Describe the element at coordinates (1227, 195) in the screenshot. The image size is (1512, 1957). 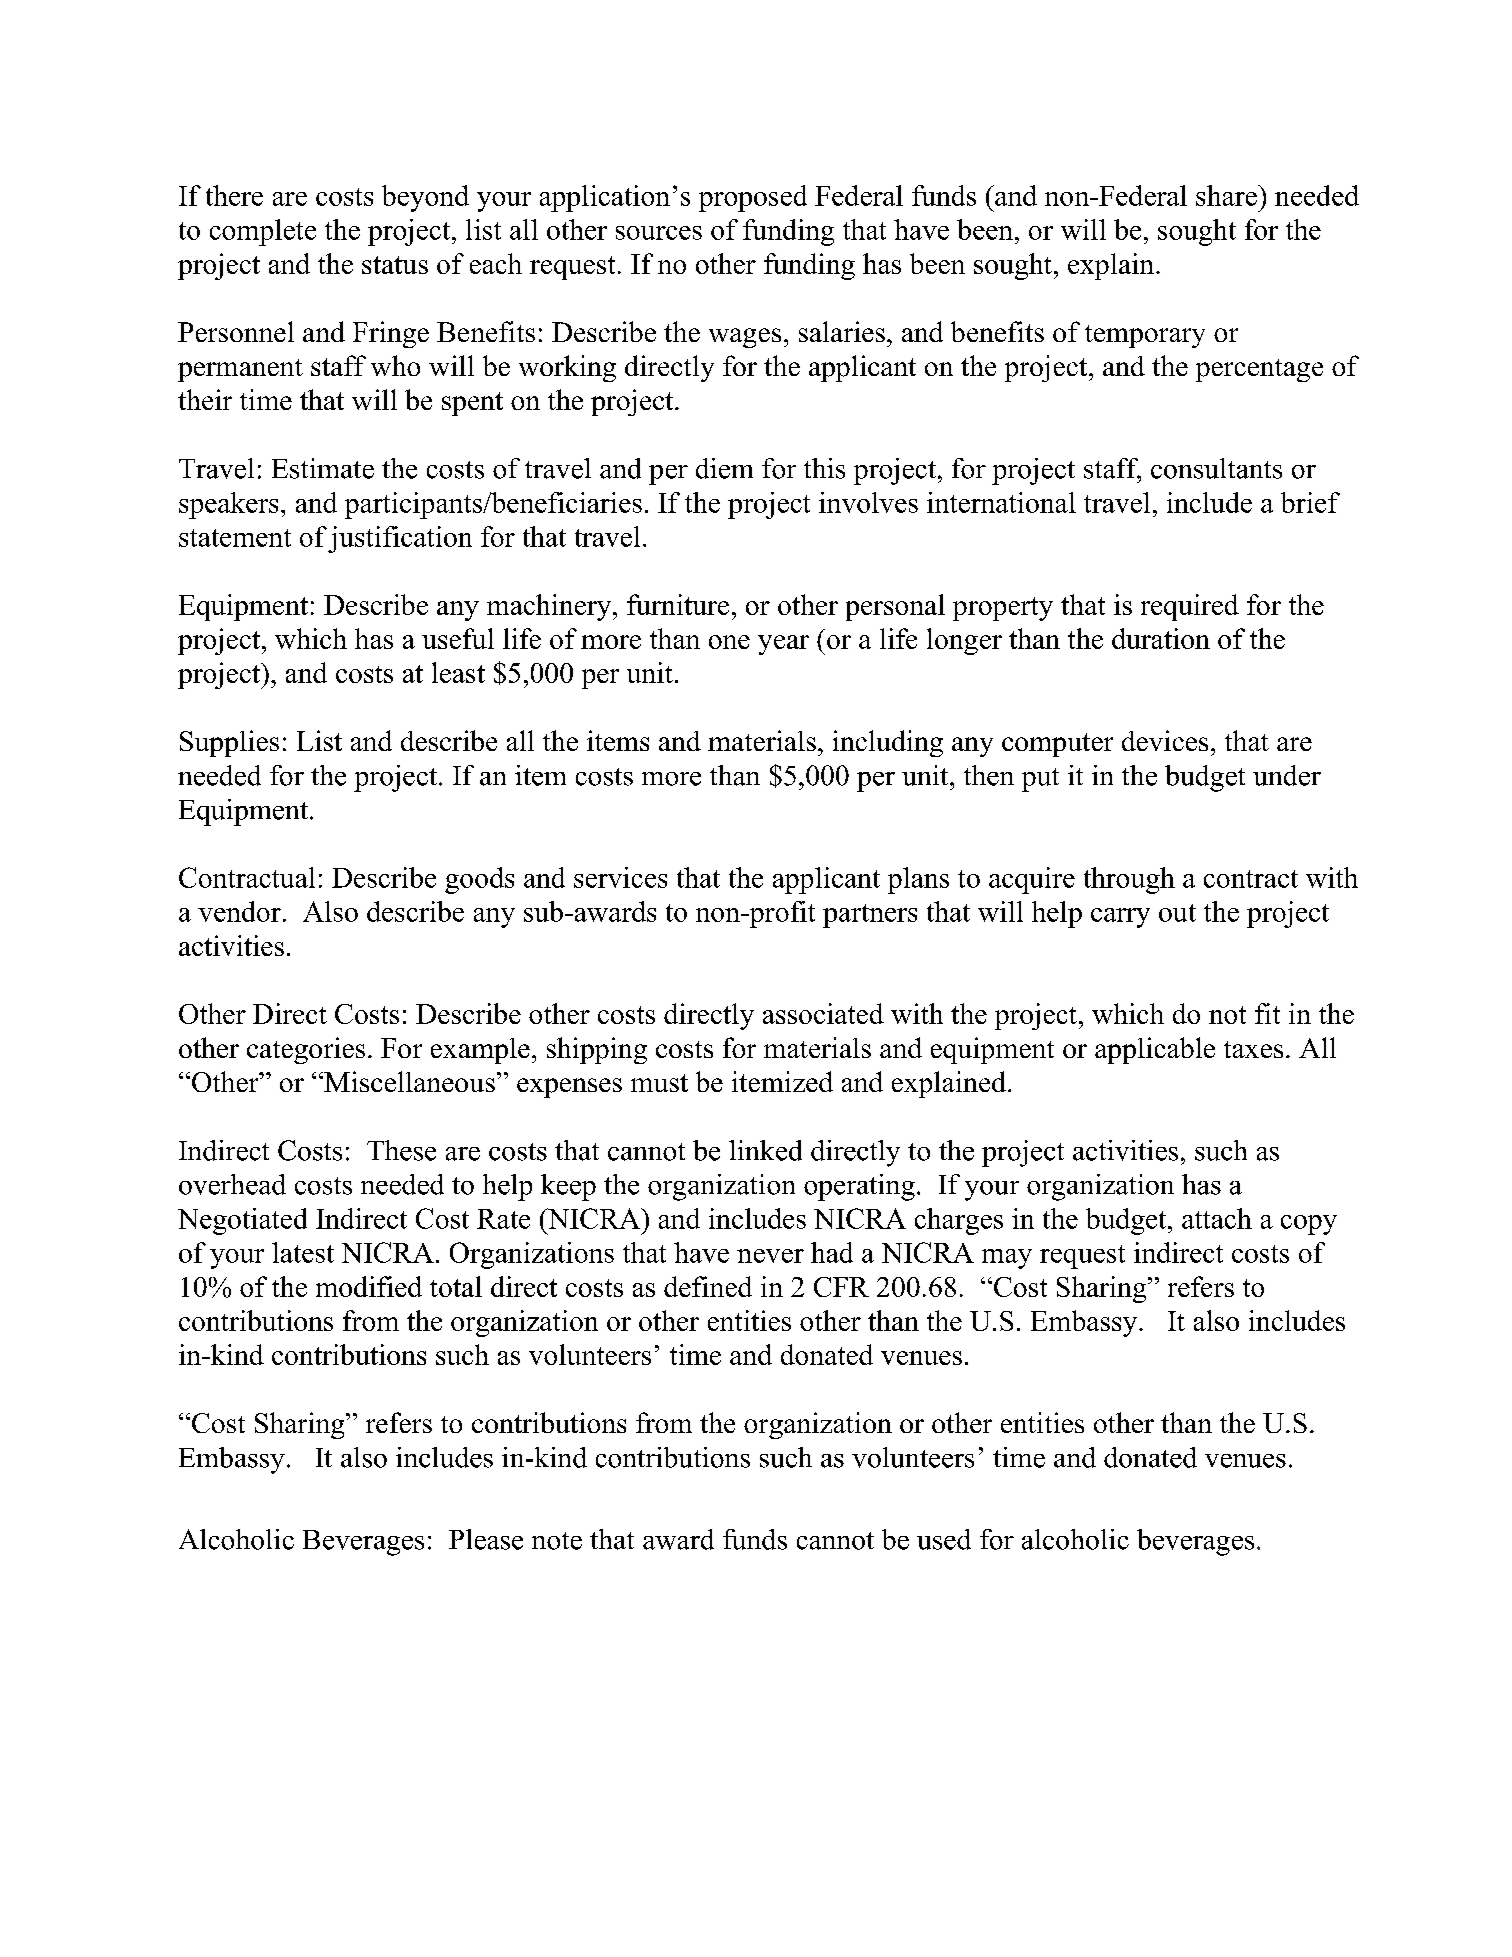
I see `share` at that location.
